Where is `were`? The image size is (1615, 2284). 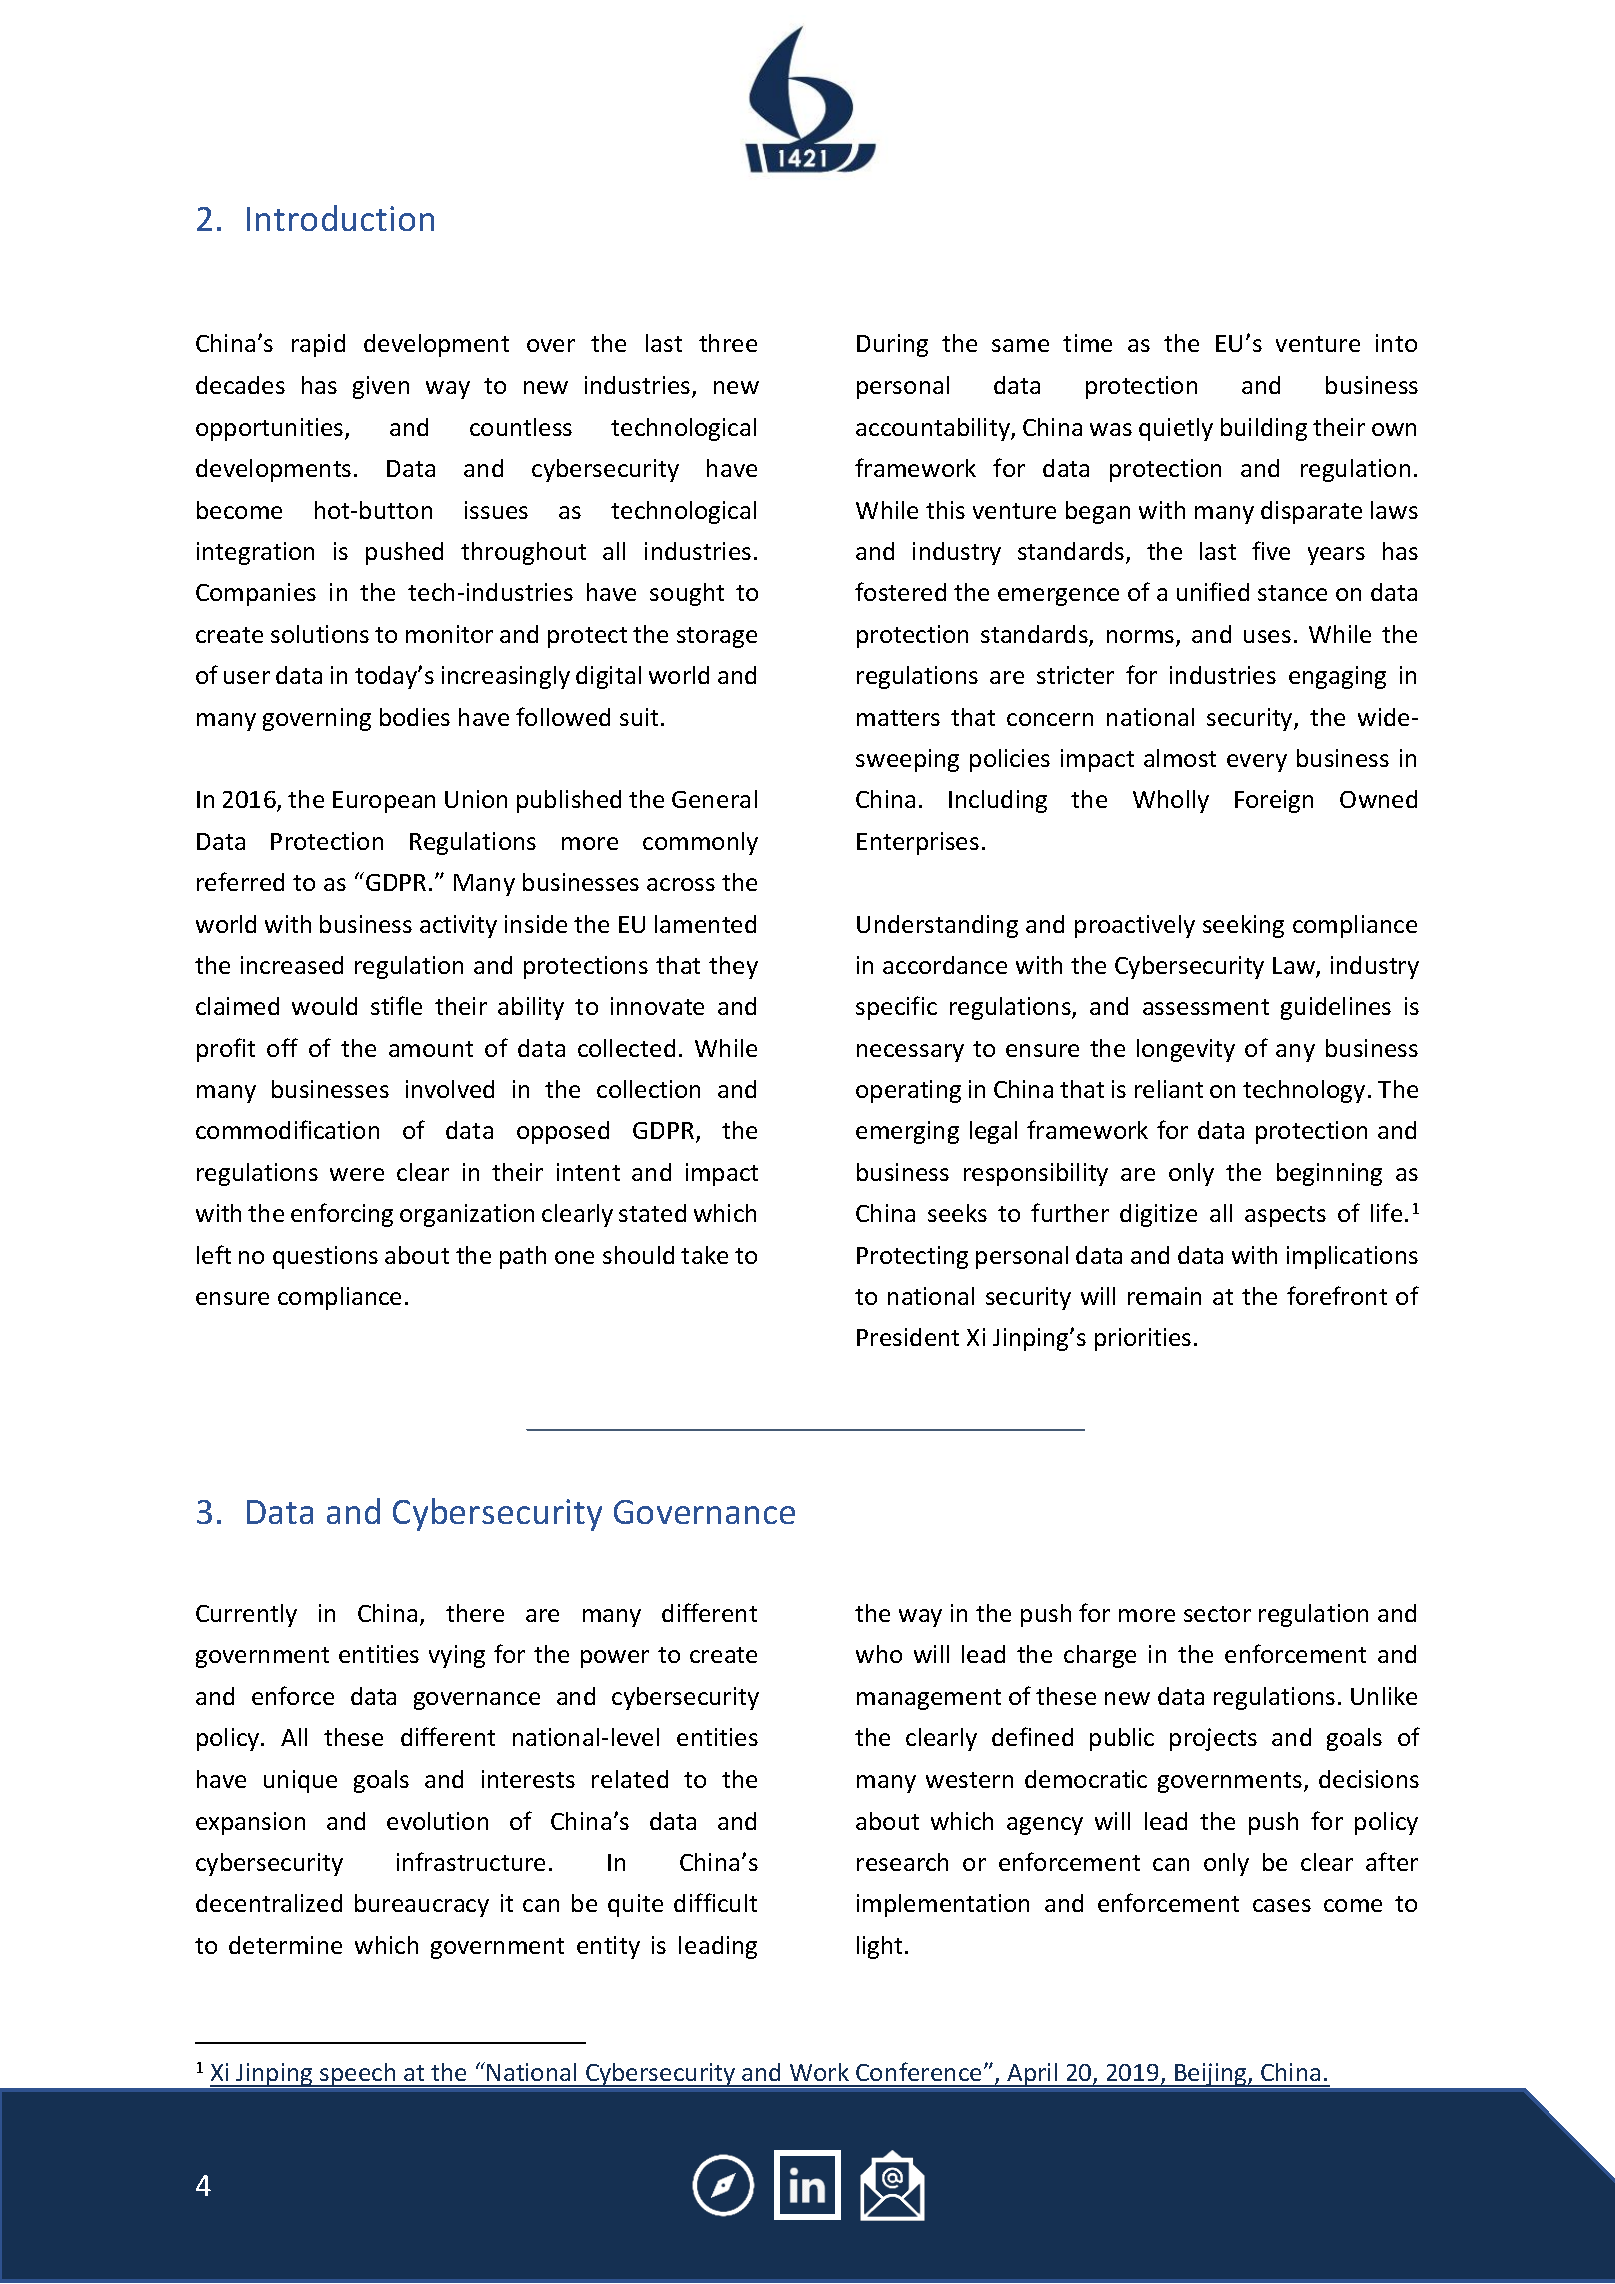
were is located at coordinates (357, 1174).
